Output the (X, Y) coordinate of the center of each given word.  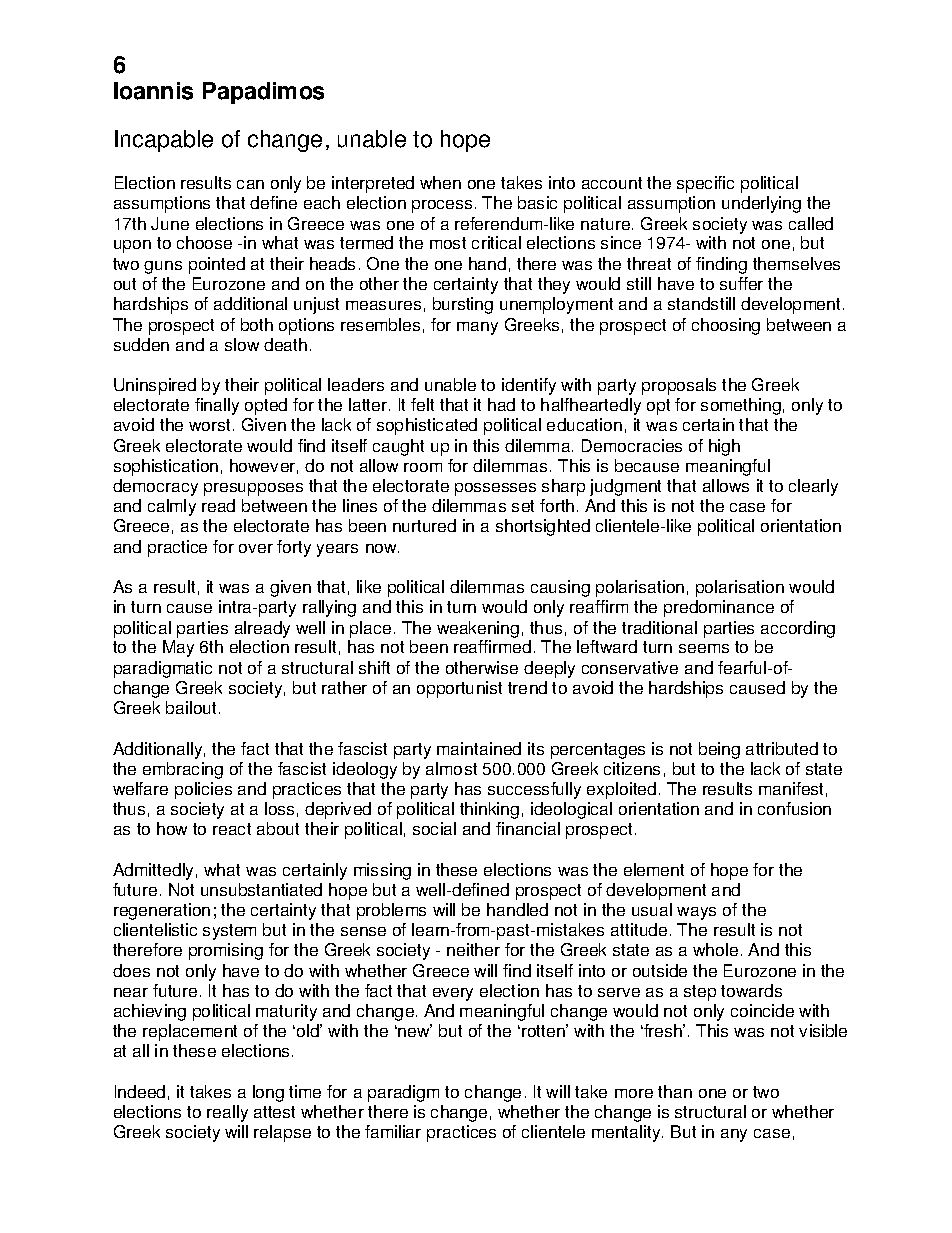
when (440, 182)
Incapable (164, 141)
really (227, 1113)
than (675, 1091)
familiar (393, 1131)
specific (705, 184)
